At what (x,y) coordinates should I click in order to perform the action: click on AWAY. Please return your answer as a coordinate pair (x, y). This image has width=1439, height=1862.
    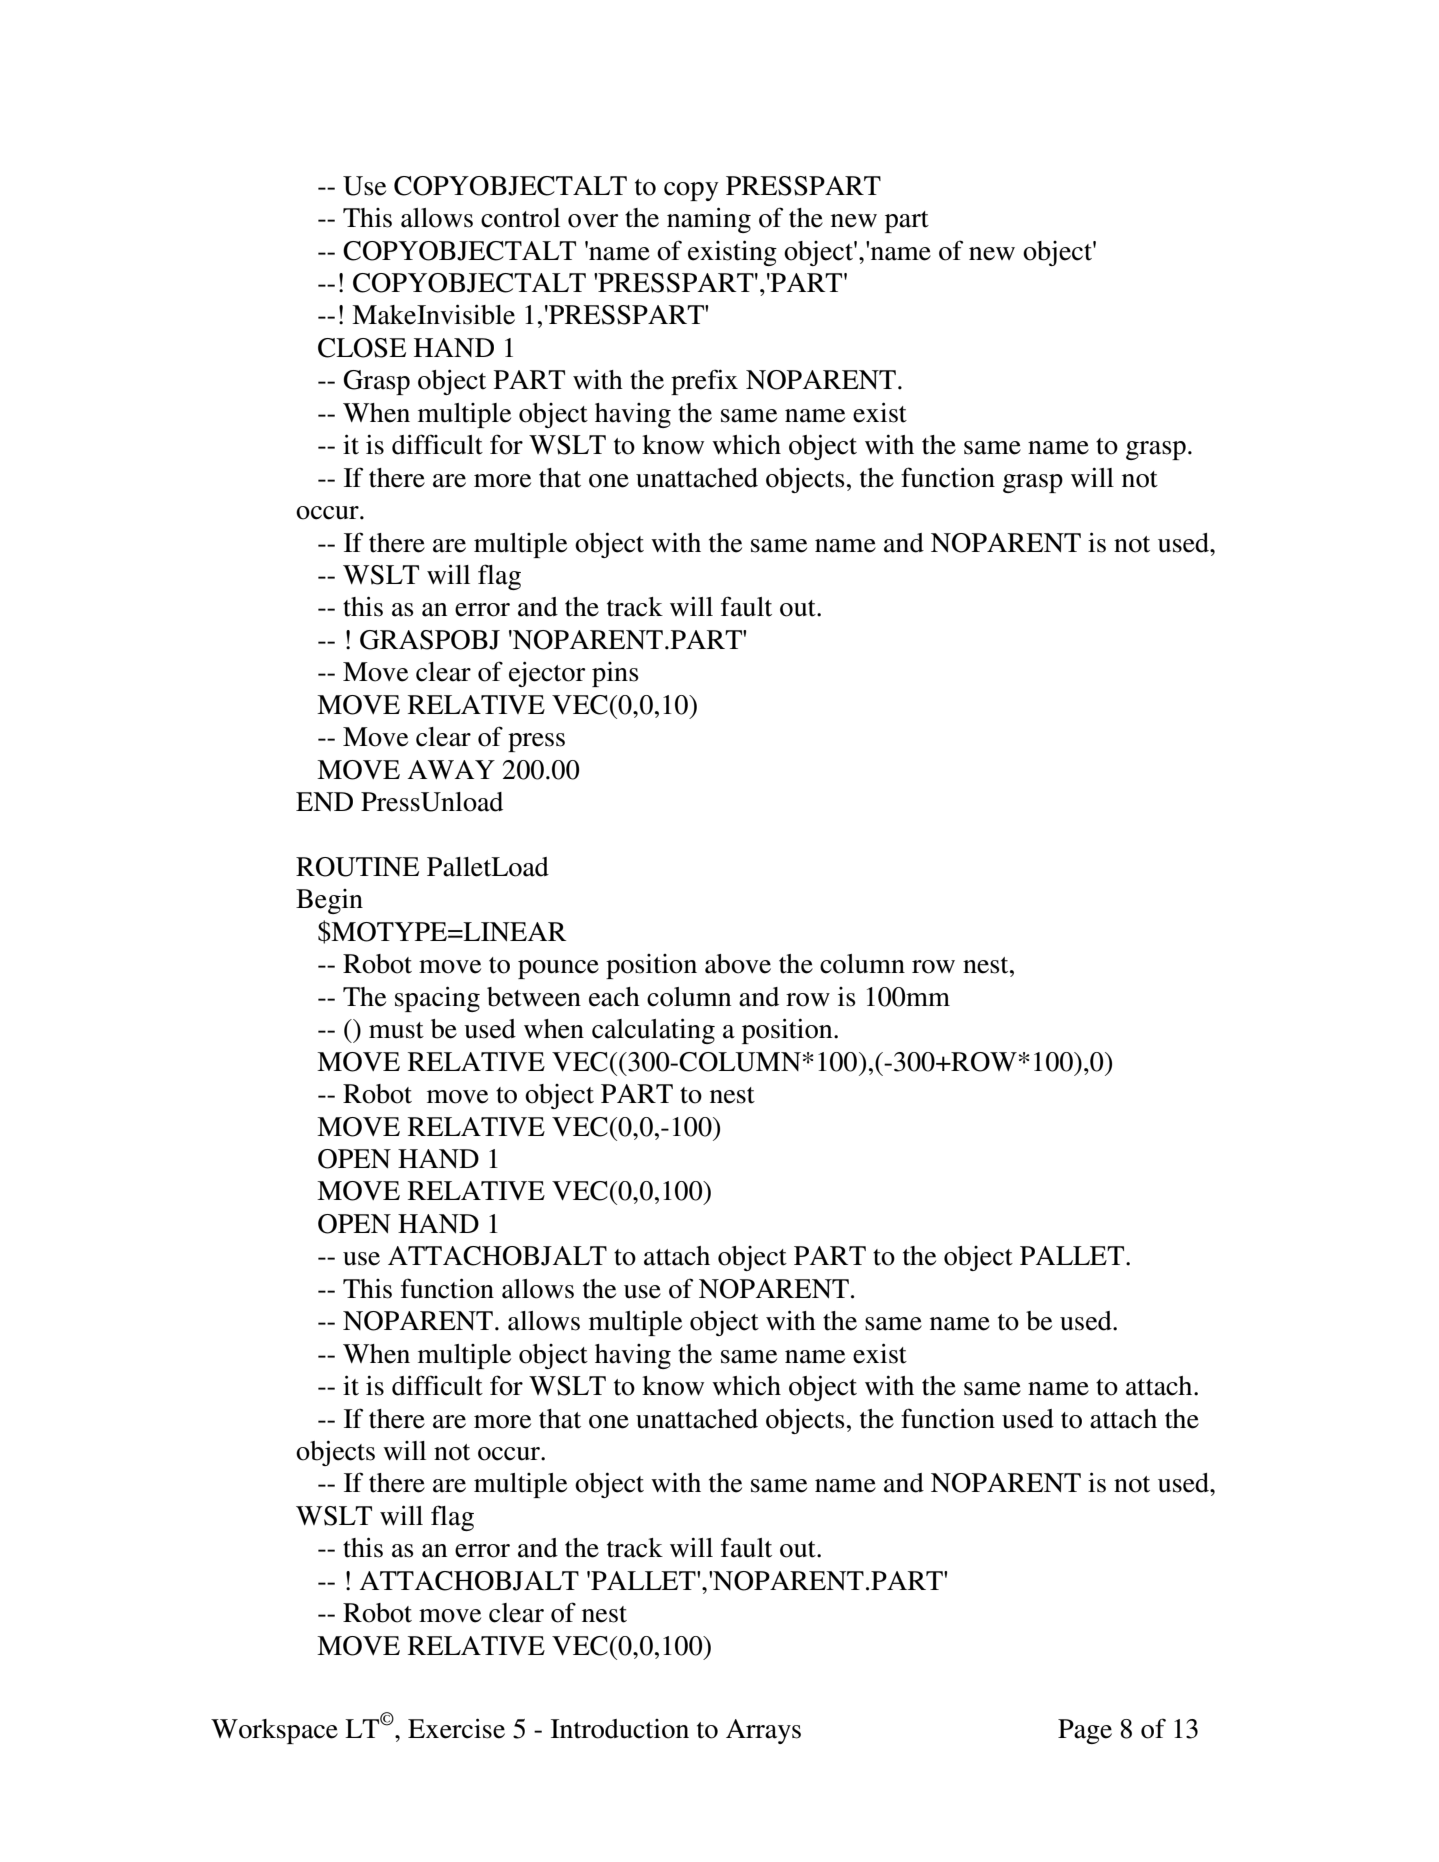
    Looking at the image, I should click on (451, 769).
